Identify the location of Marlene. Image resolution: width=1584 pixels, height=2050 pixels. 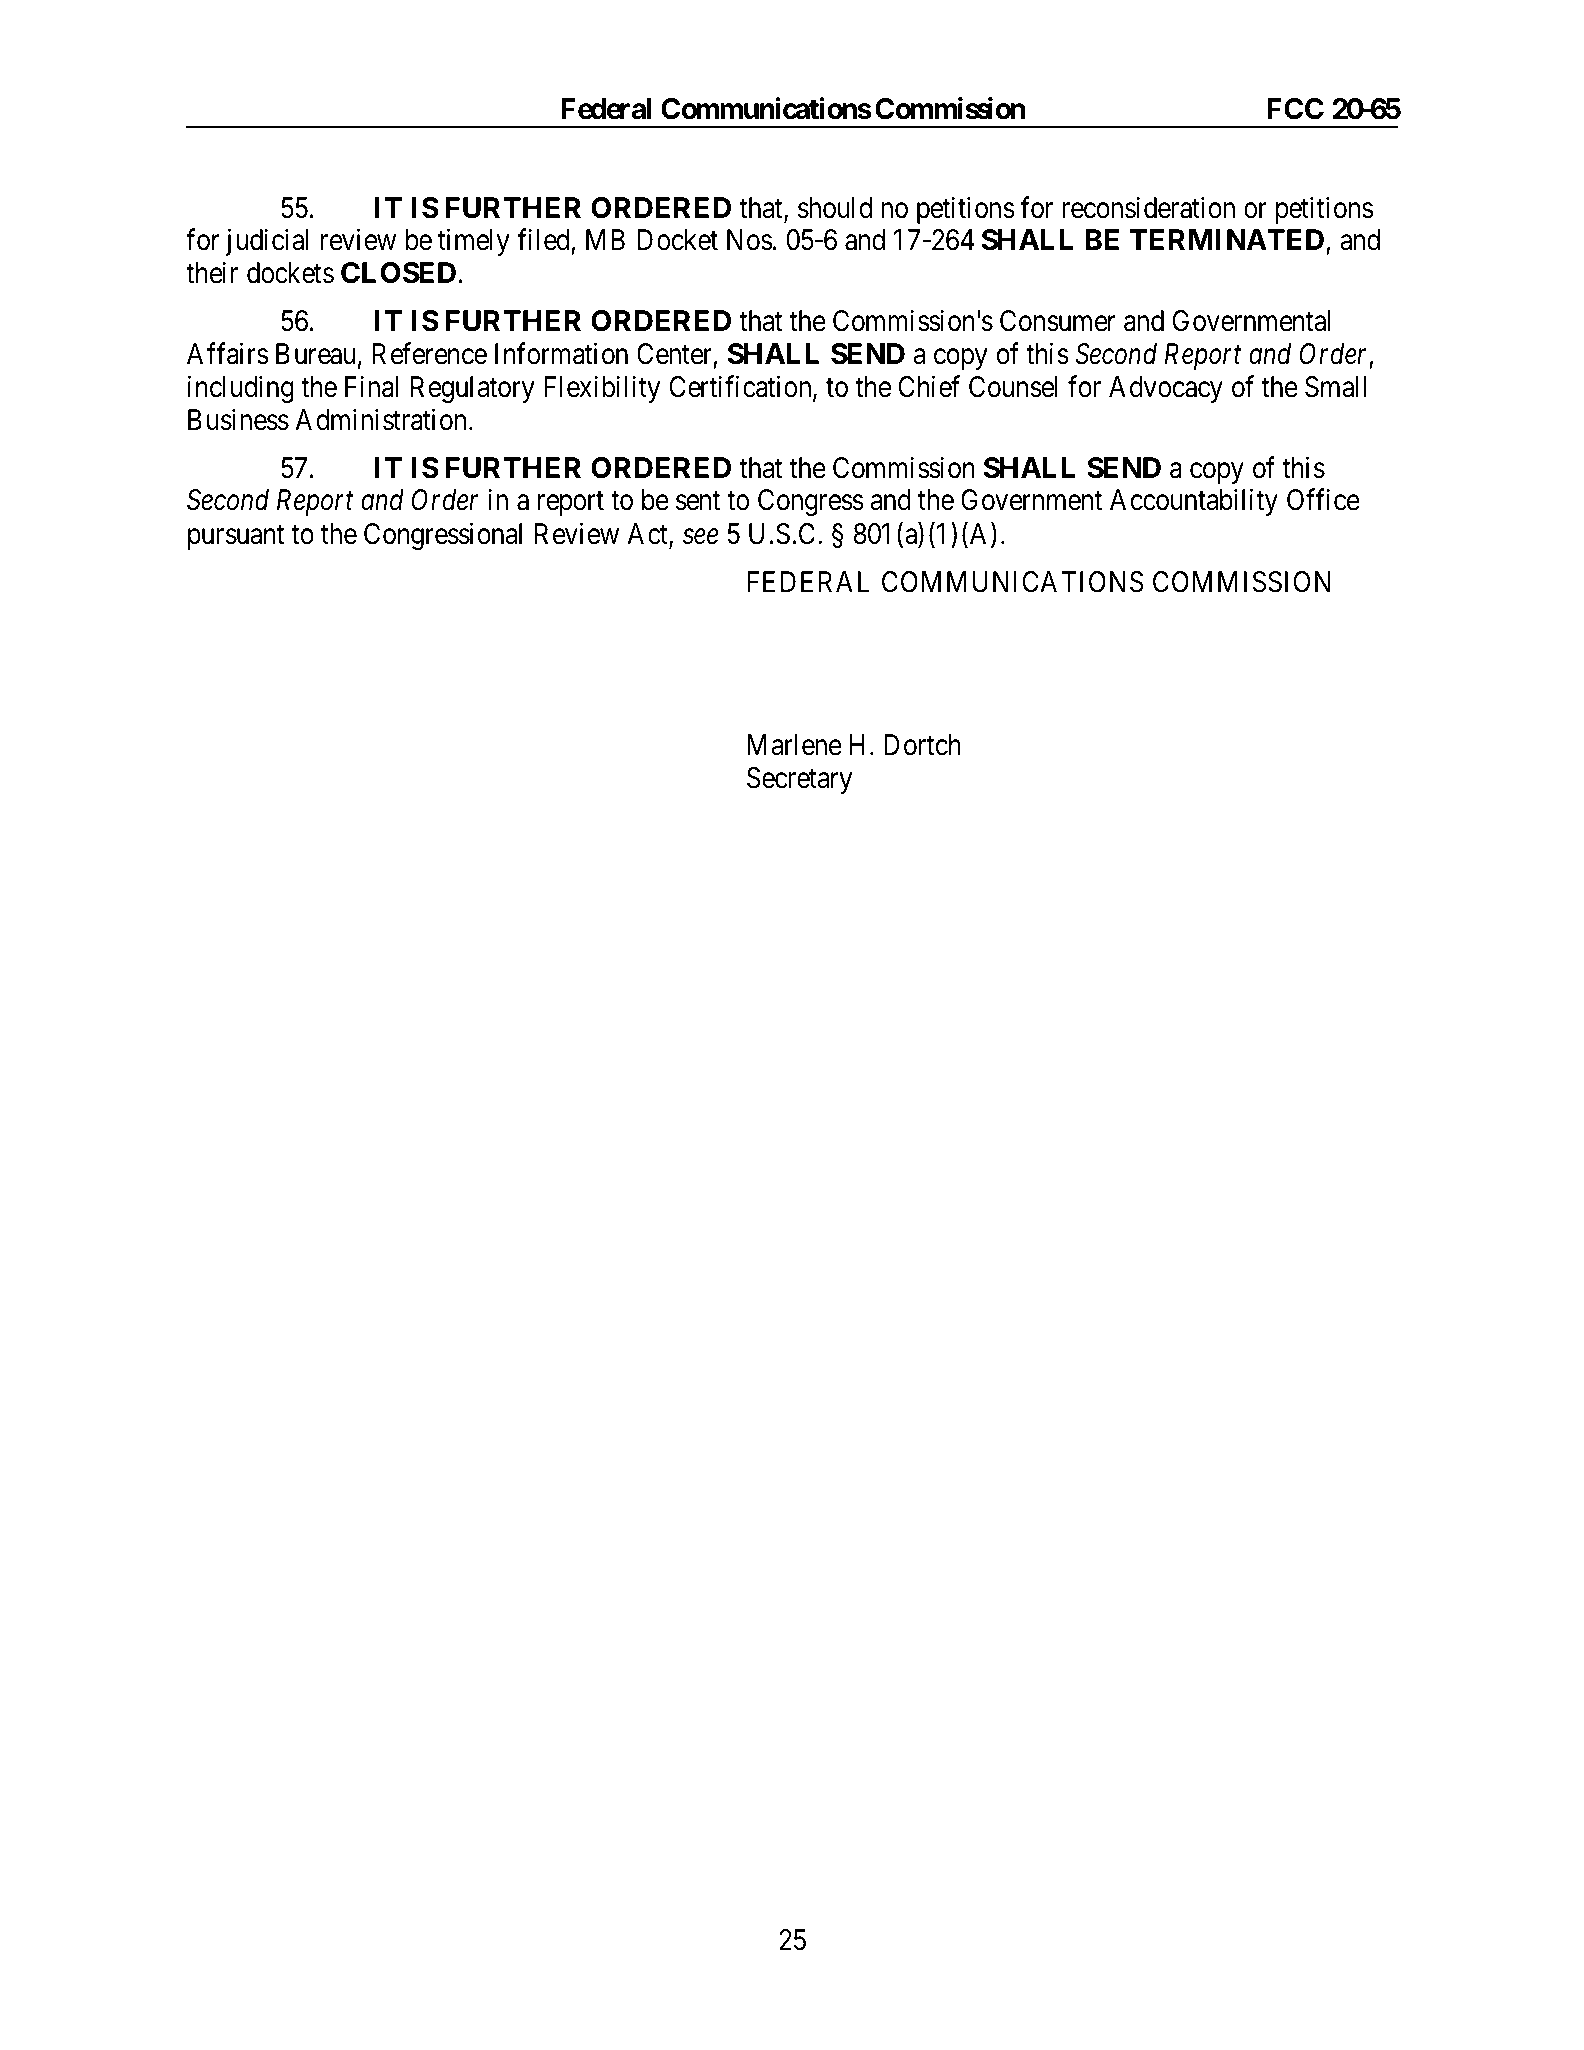
(794, 745).
